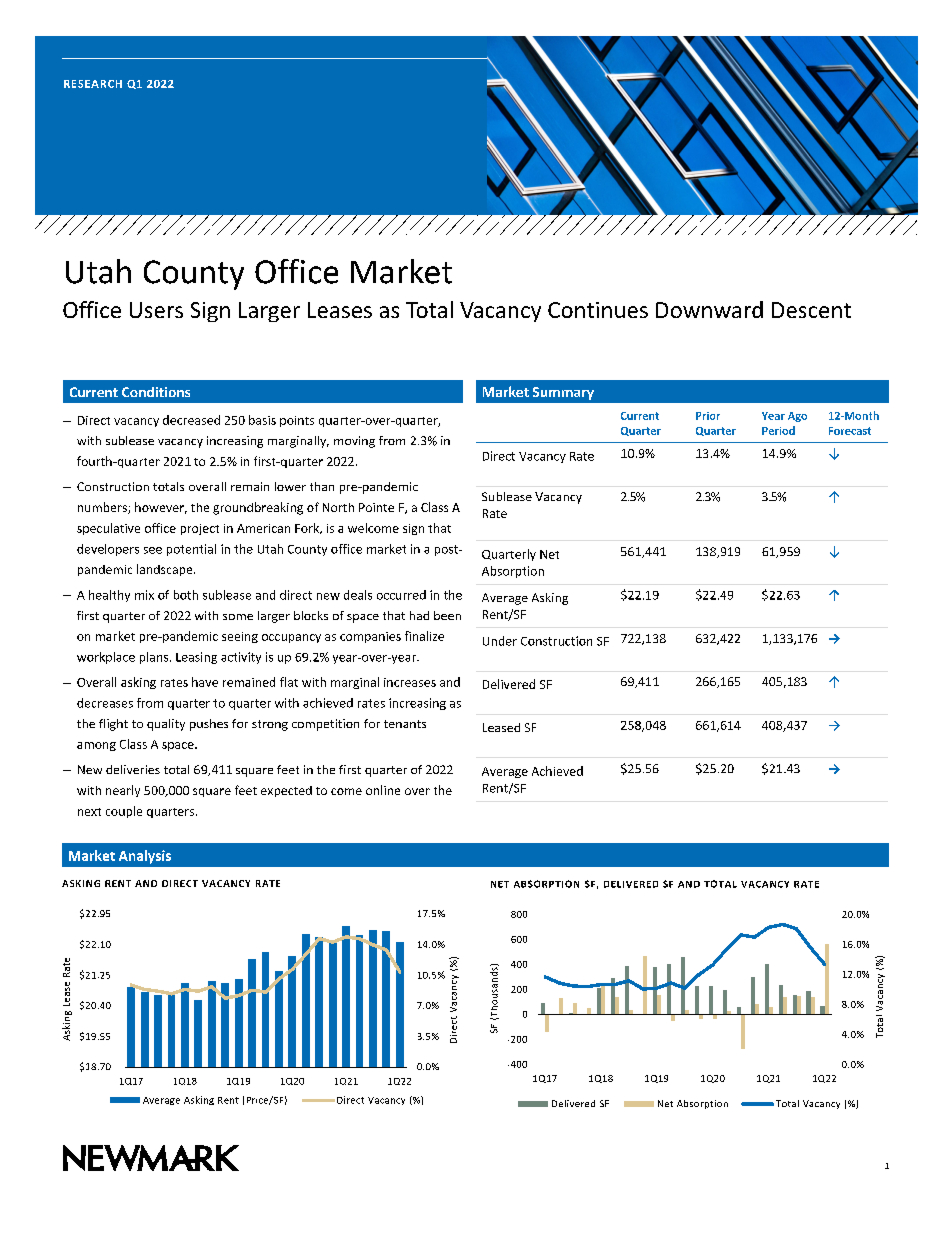  Describe the element at coordinates (563, 393) in the screenshot. I see `Summary` at that location.
